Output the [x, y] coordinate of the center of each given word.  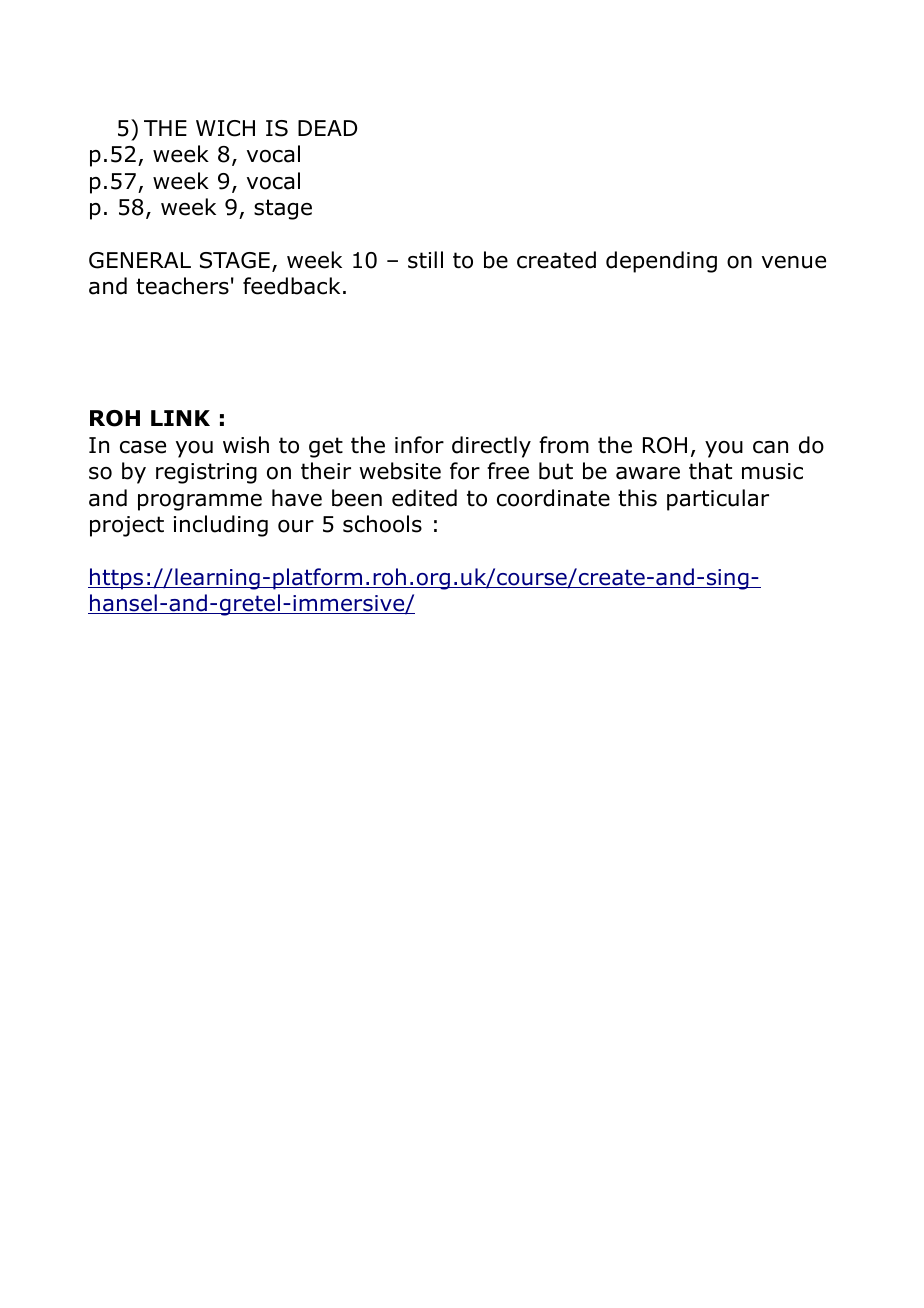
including [221, 526]
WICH [225, 128]
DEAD [327, 128]
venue [794, 262]
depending [661, 262]
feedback [291, 286]
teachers [182, 286]
